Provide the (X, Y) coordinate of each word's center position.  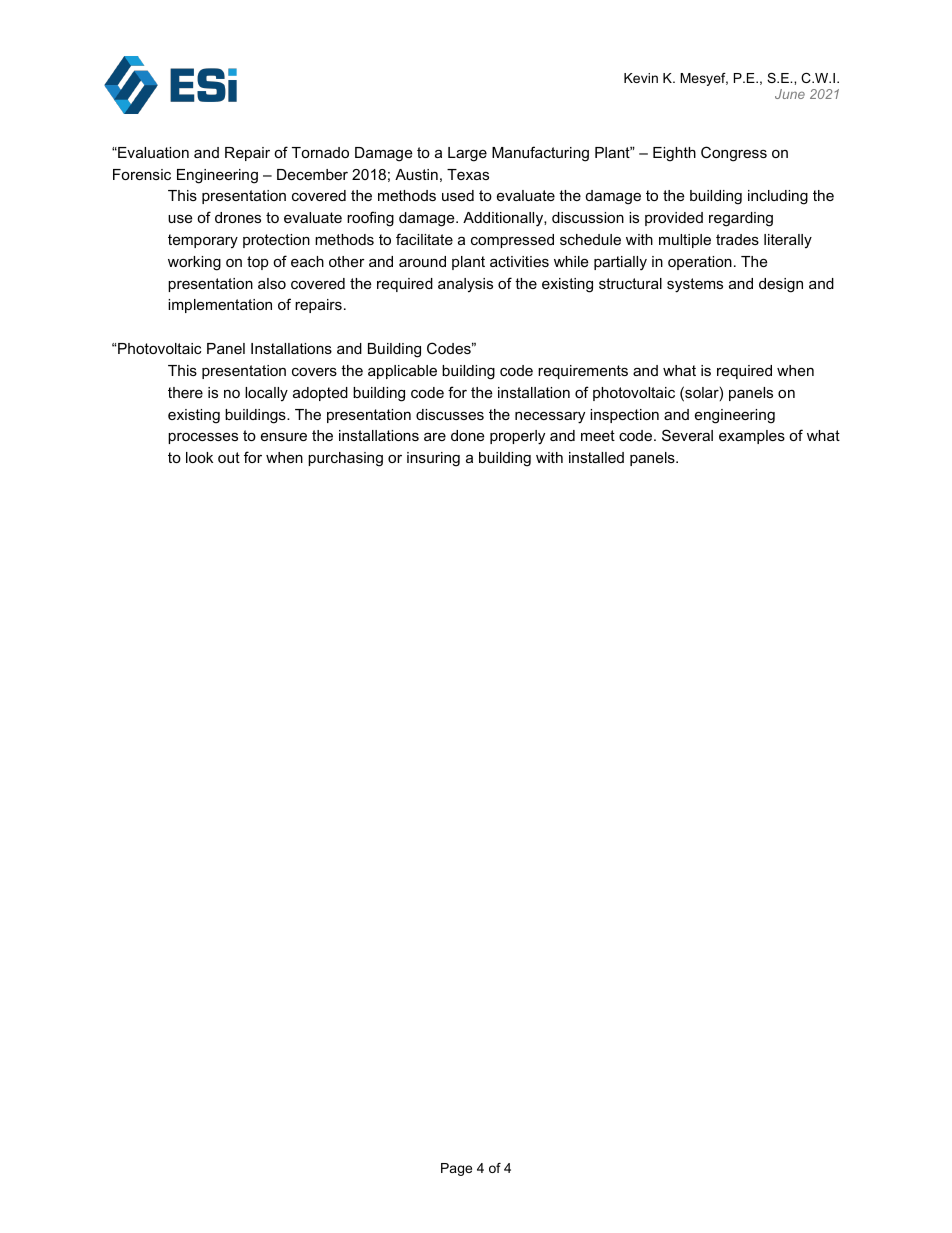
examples (752, 437)
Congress (734, 154)
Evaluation (152, 152)
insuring (433, 459)
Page (456, 1169)
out (229, 457)
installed (596, 457)
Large (467, 154)
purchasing (345, 459)
